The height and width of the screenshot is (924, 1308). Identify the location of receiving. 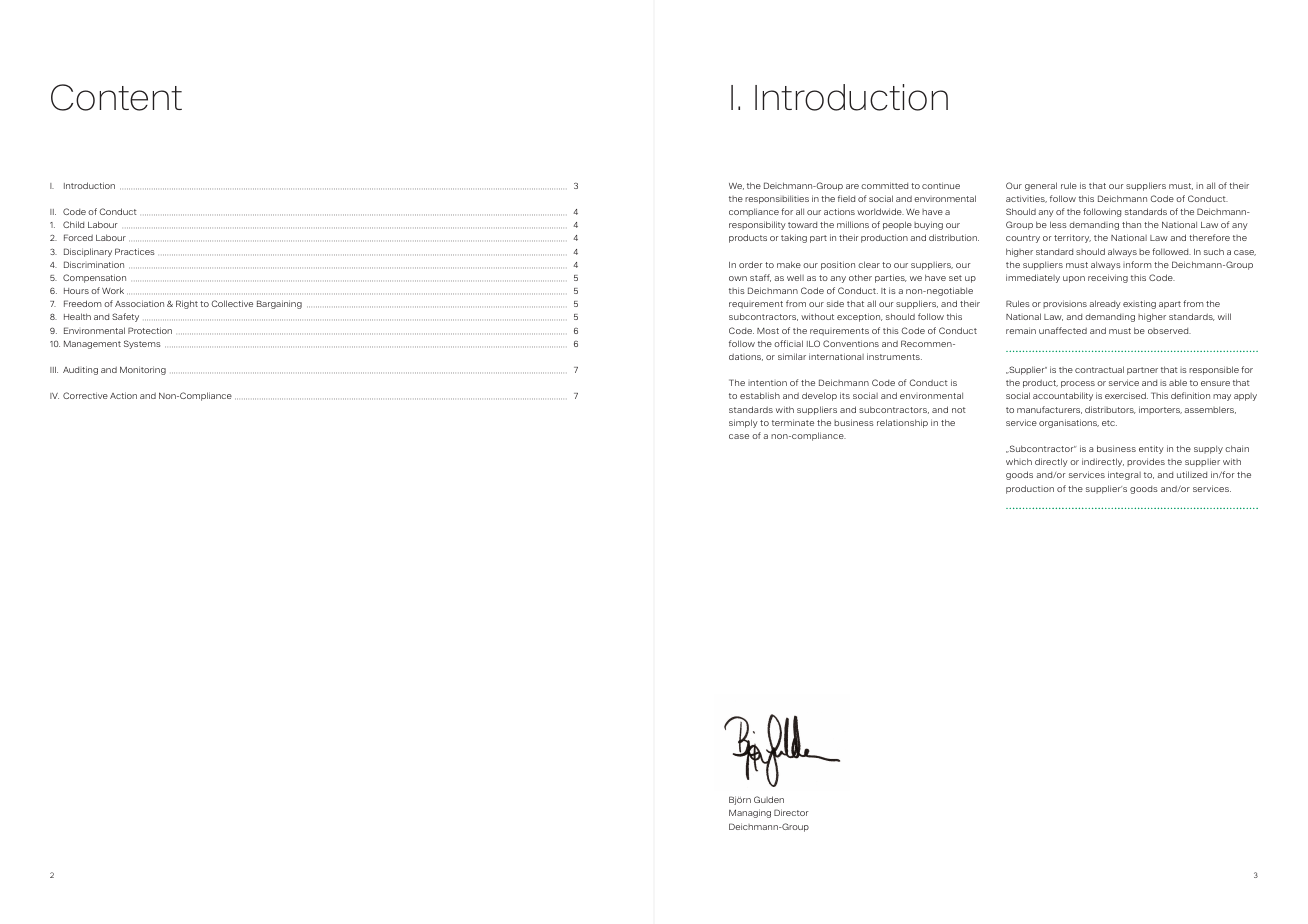
(1108, 278).
